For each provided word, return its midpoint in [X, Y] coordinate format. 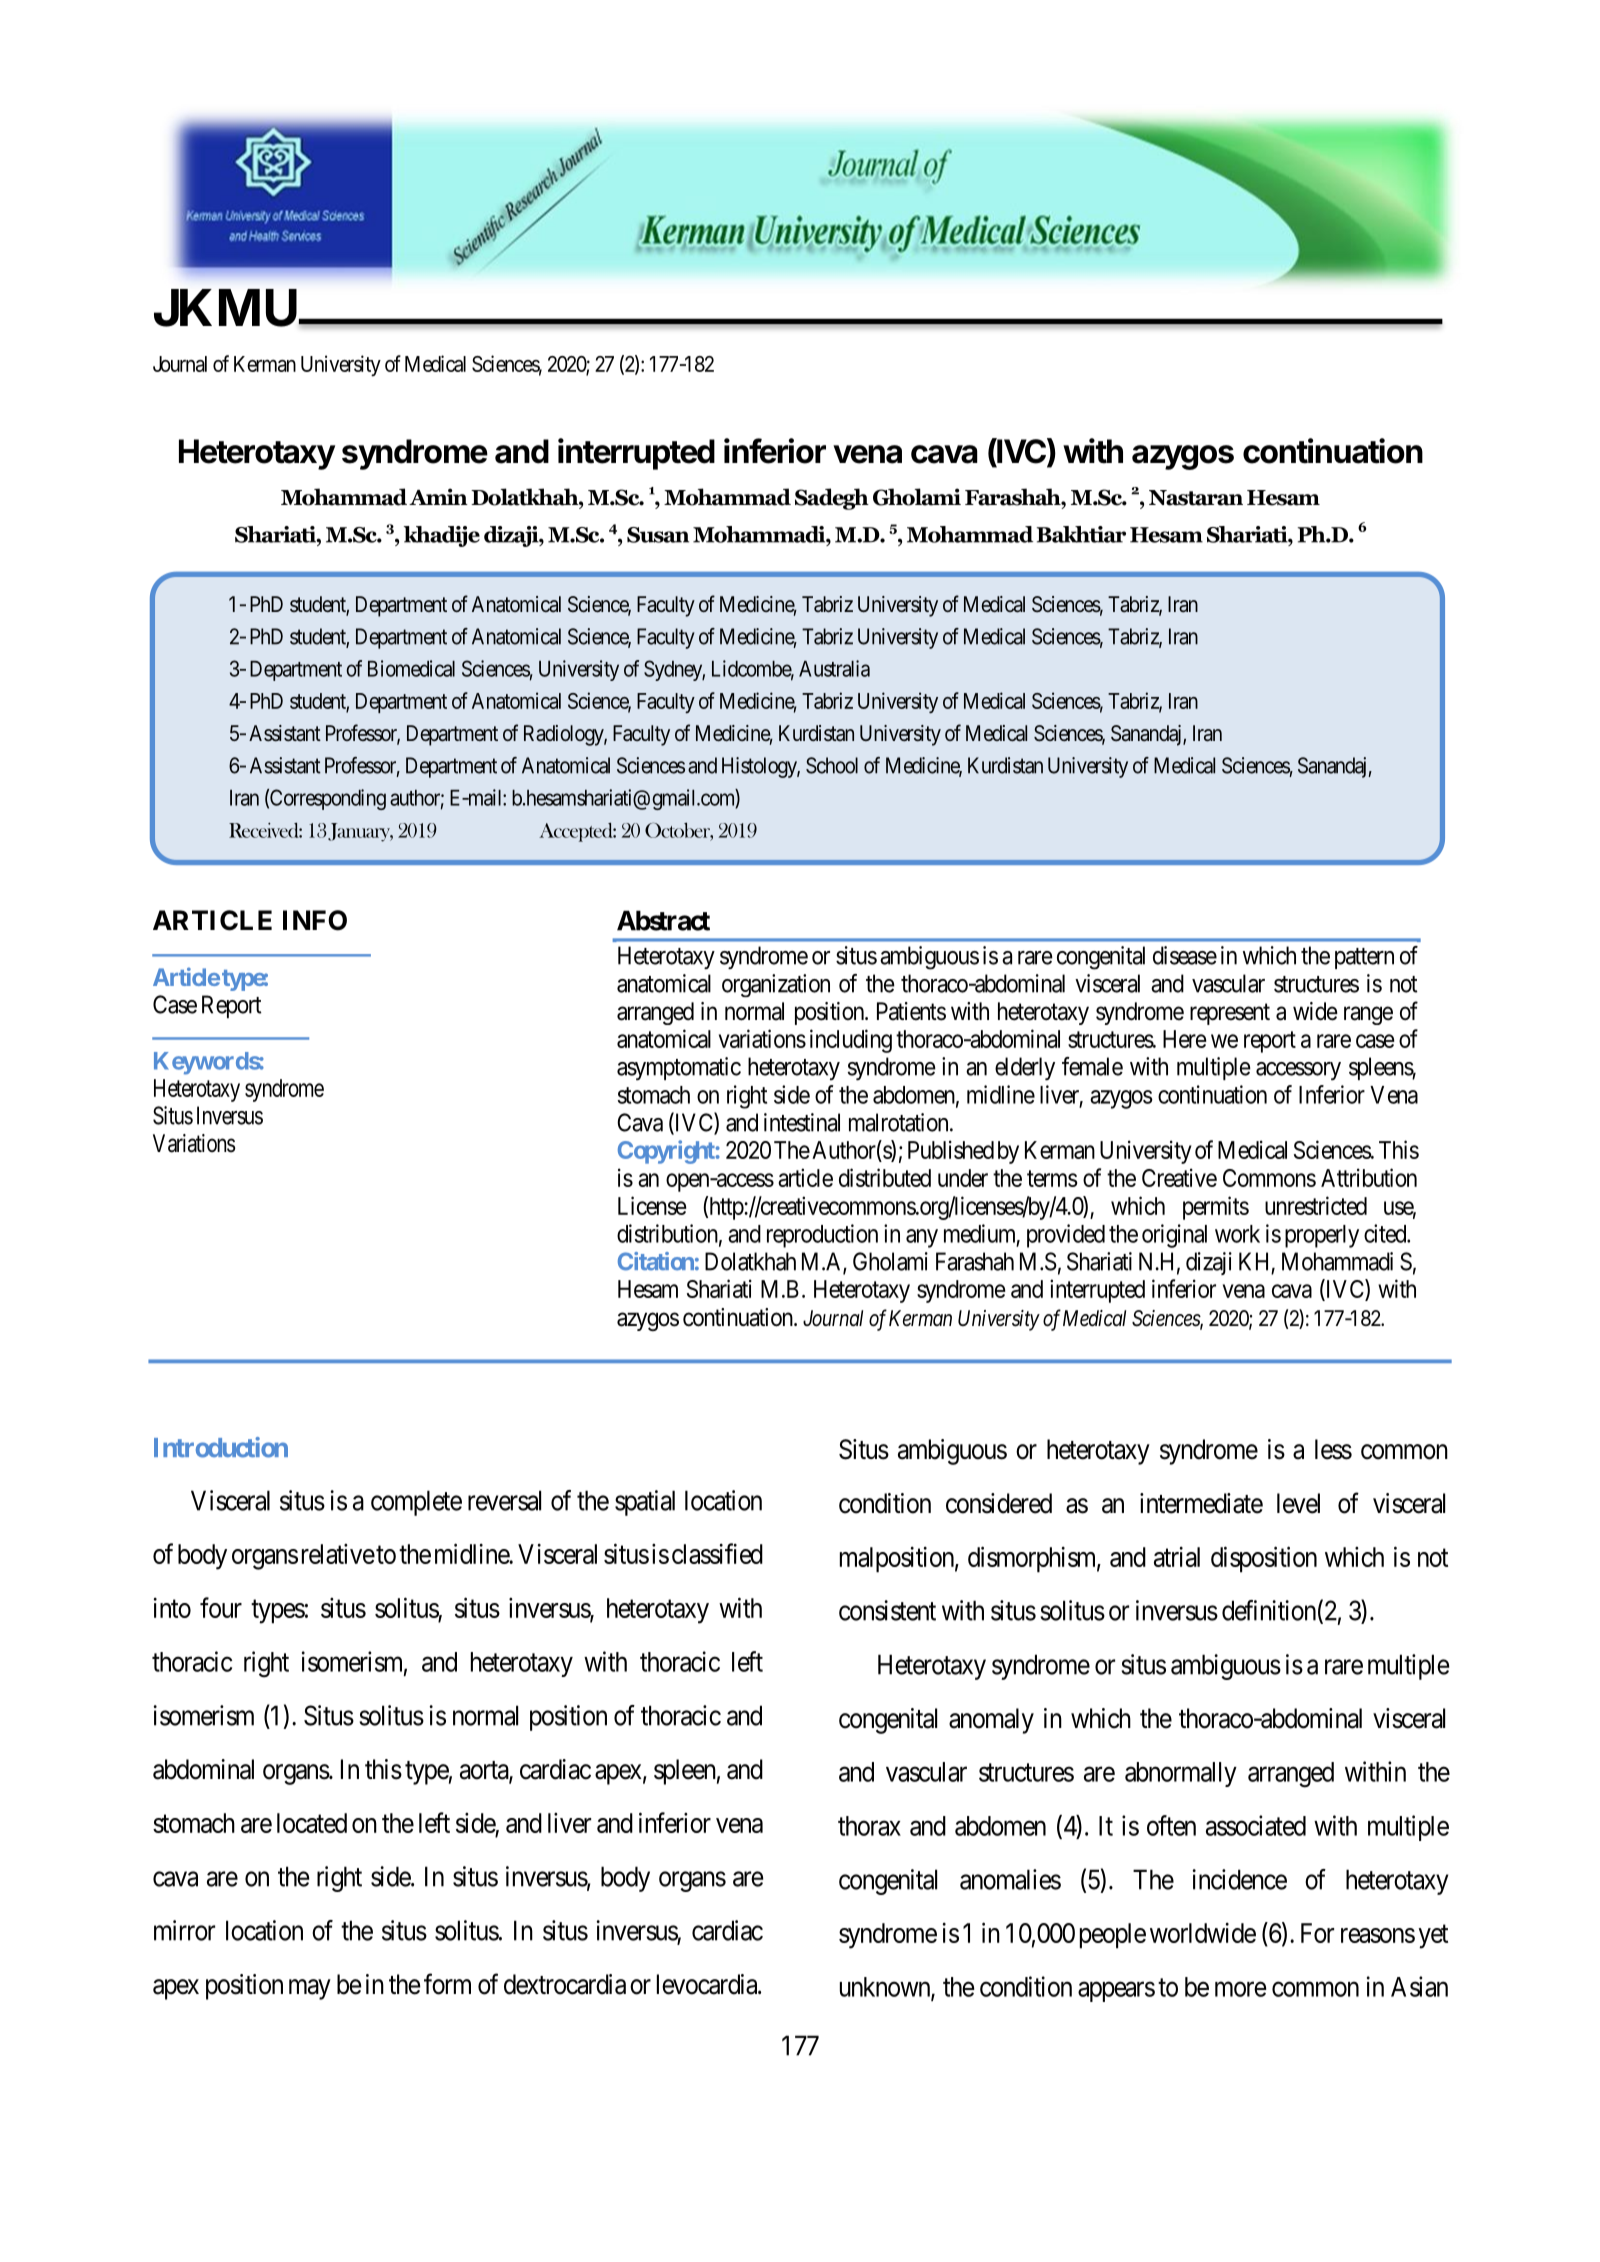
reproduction [822, 1236]
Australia [834, 668]
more [1241, 1989]
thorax [869, 1826]
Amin [438, 496]
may [310, 1989]
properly [1322, 1236]
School [832, 765]
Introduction [221, 1447]
